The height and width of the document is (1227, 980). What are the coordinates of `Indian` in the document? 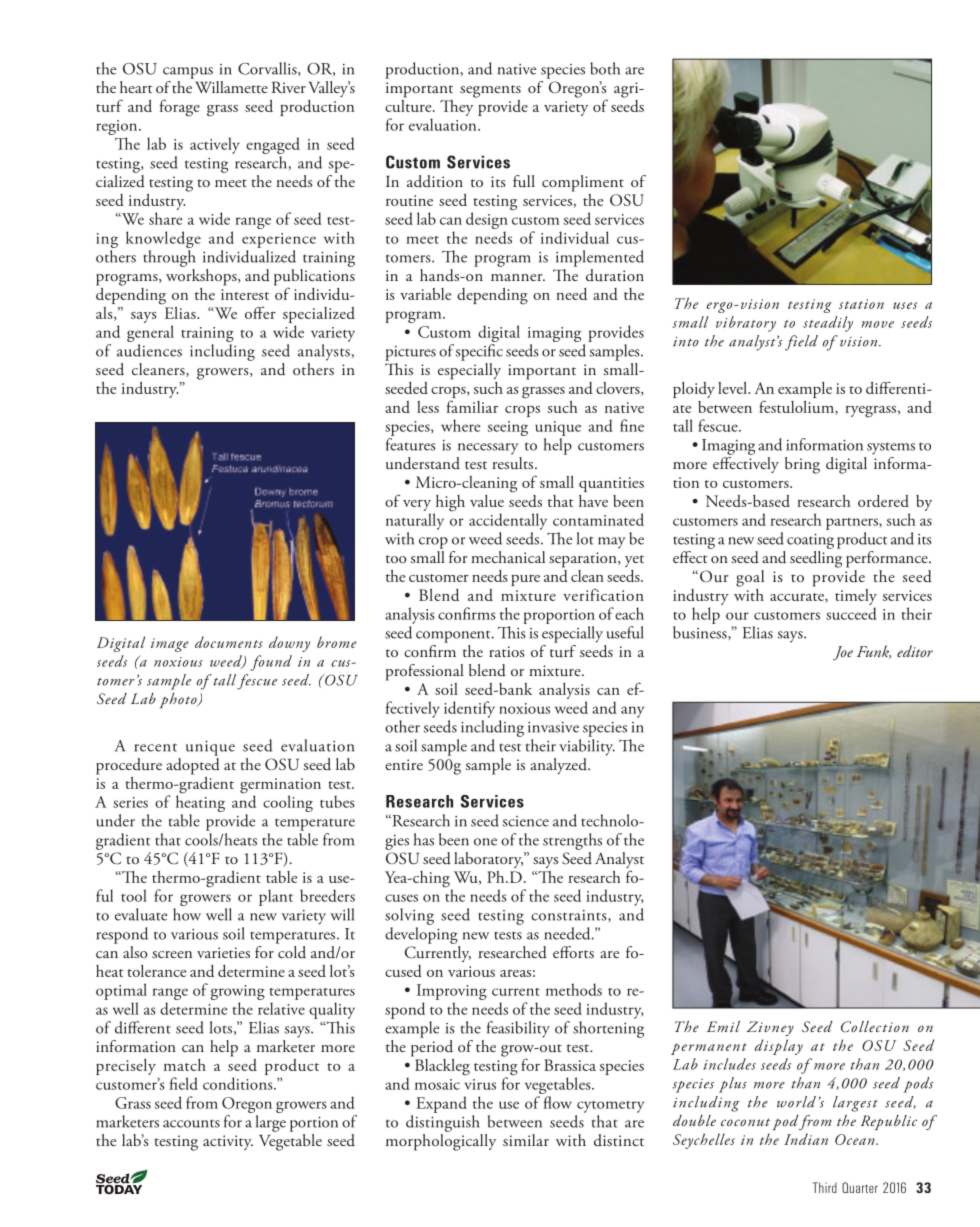 It's located at (806, 1139).
